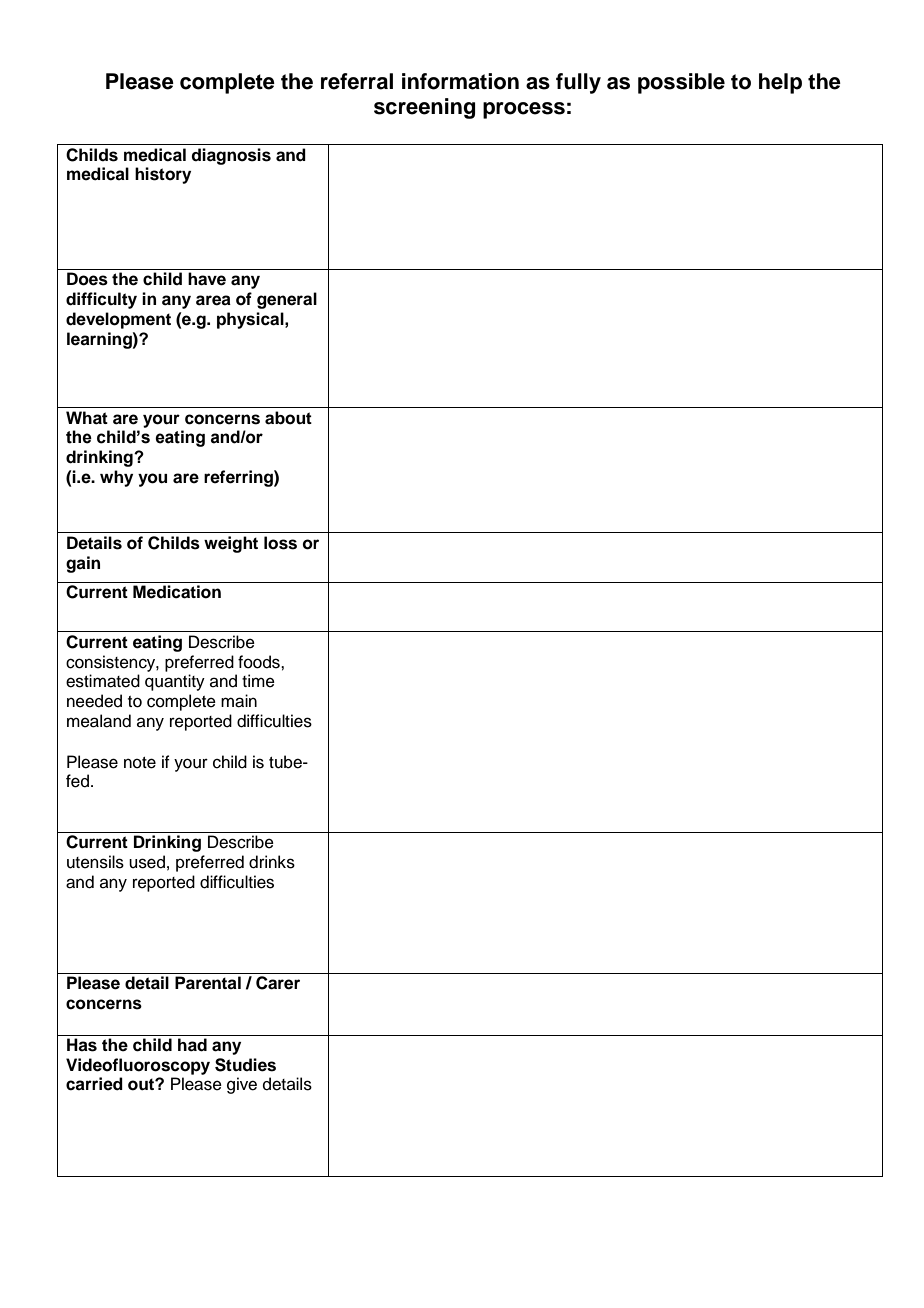 This screenshot has width=924, height=1308. I want to click on history, so click(163, 175).
